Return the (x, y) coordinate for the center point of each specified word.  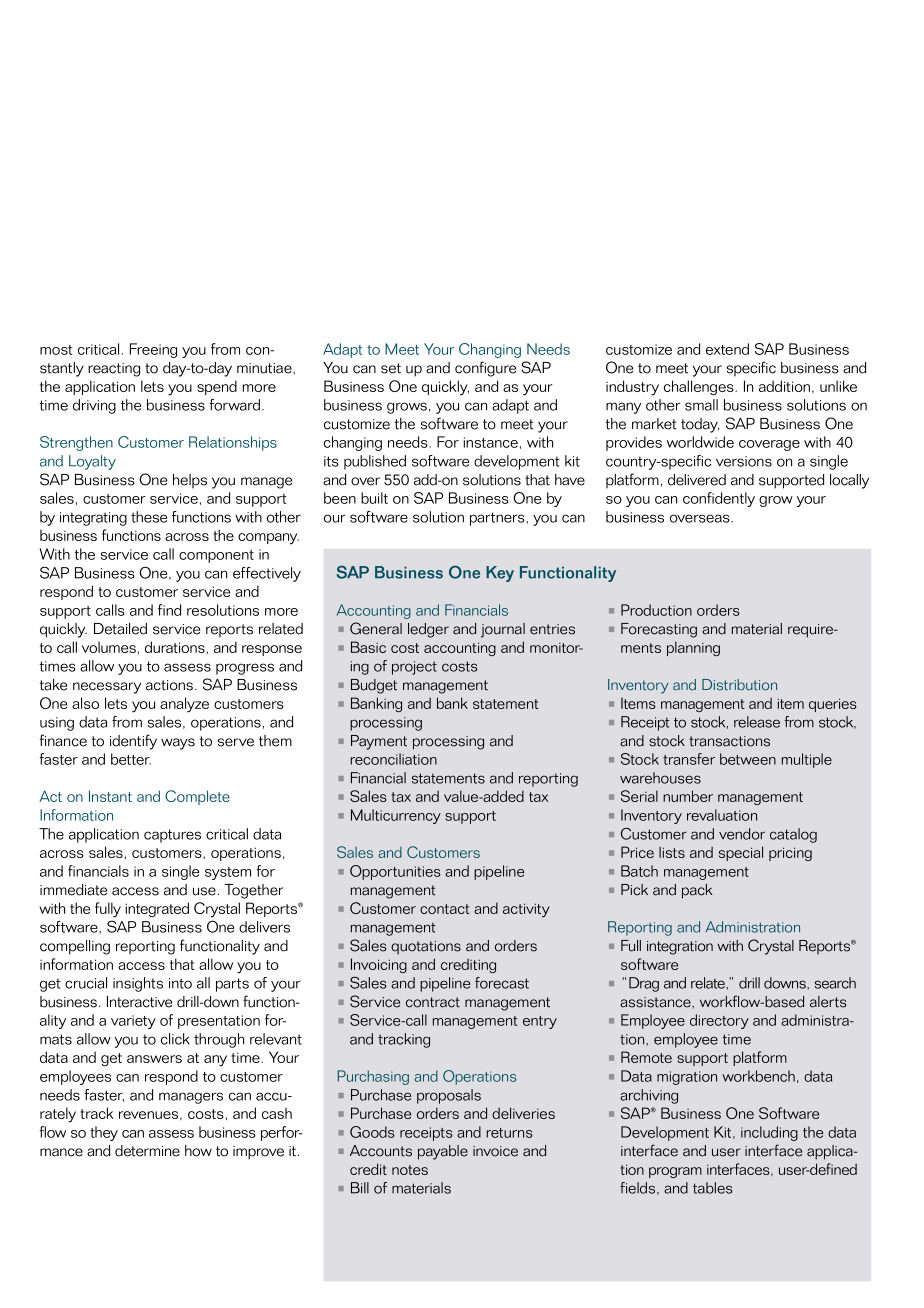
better (131, 759)
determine (147, 1151)
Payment (379, 742)
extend (727, 349)
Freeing (153, 350)
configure (485, 369)
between (748, 759)
